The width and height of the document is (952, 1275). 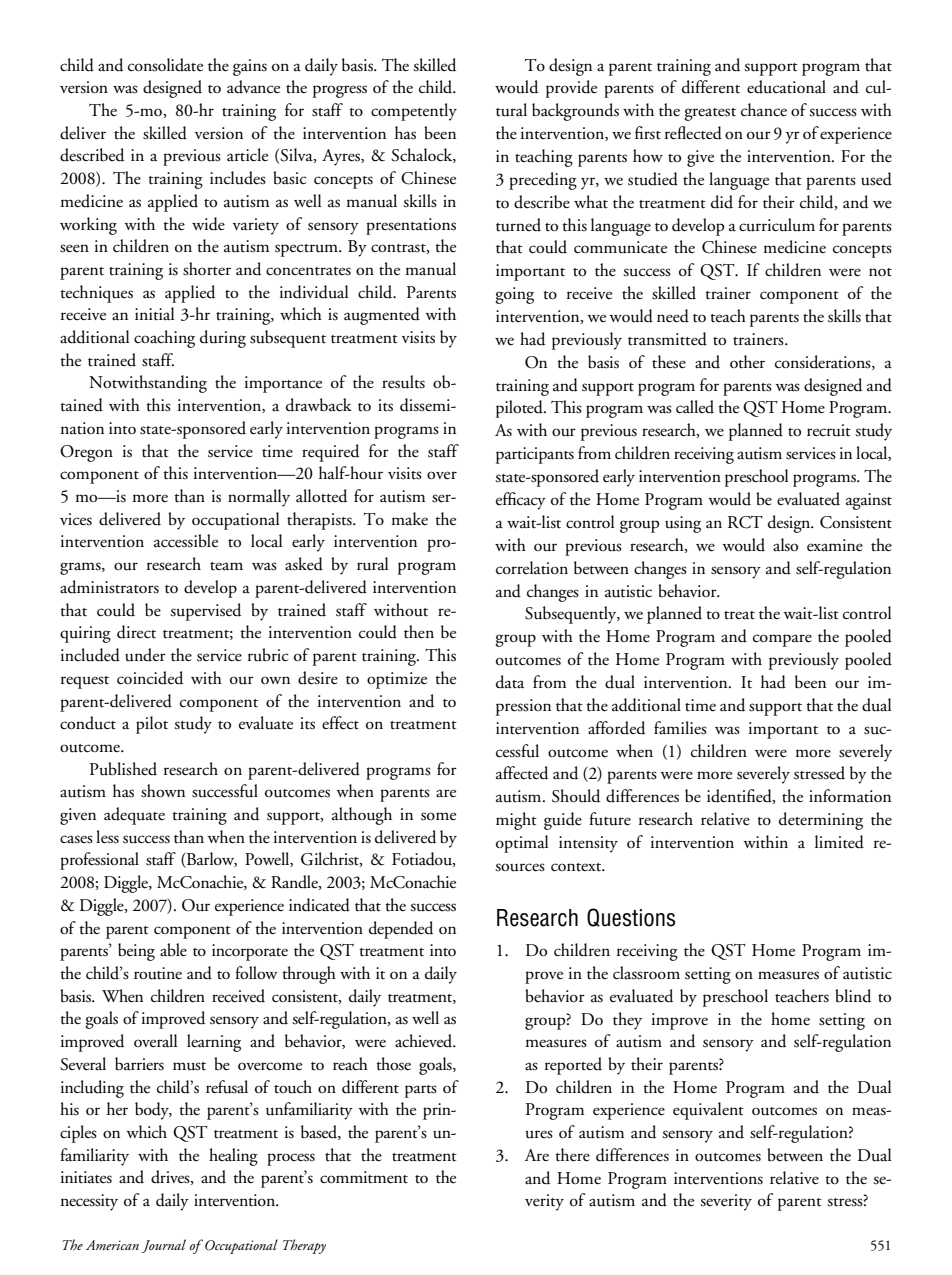 I want to click on Journal, so click(x=164, y=1246).
